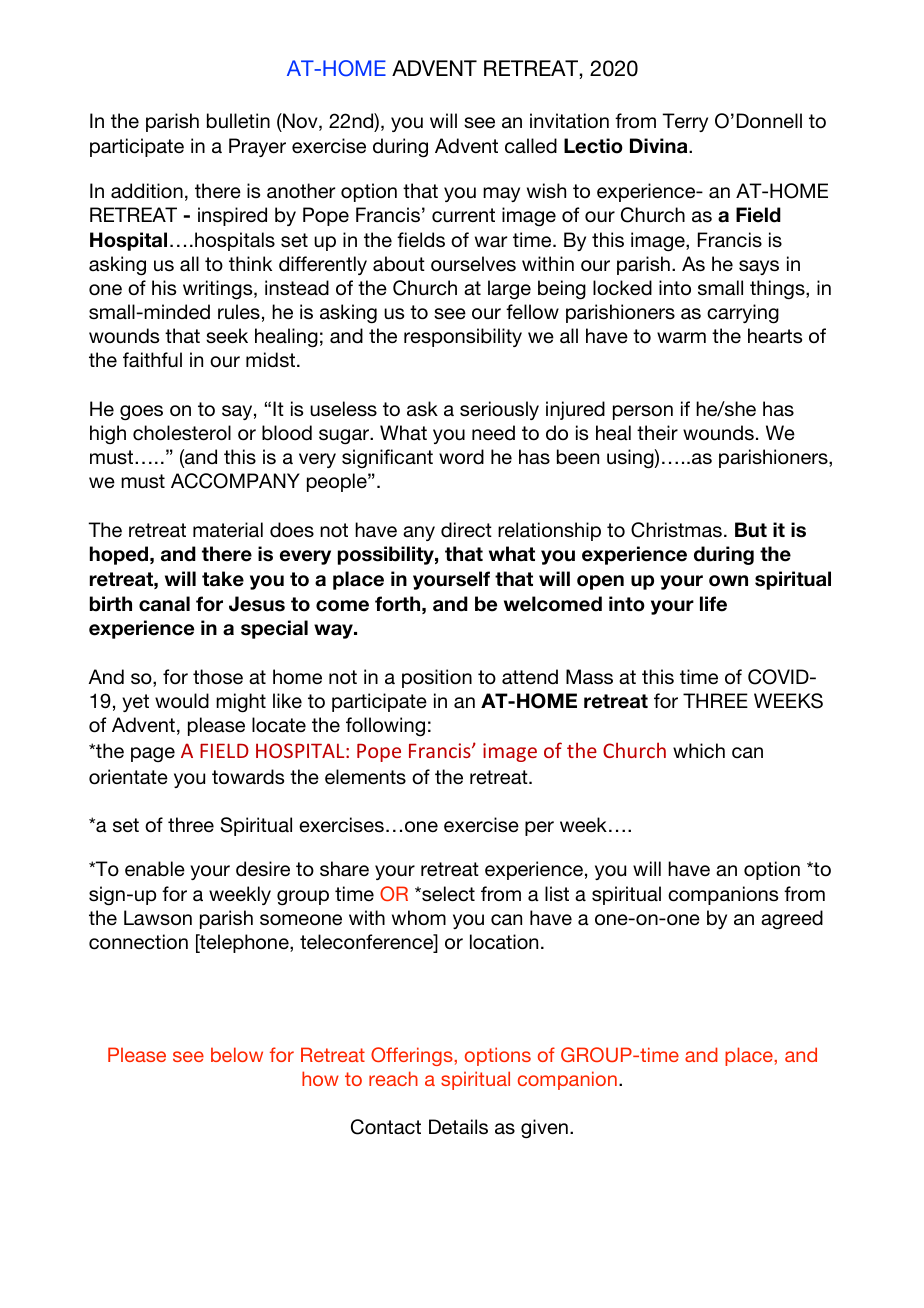  Describe the element at coordinates (501, 194) in the page. I see `may` at that location.
